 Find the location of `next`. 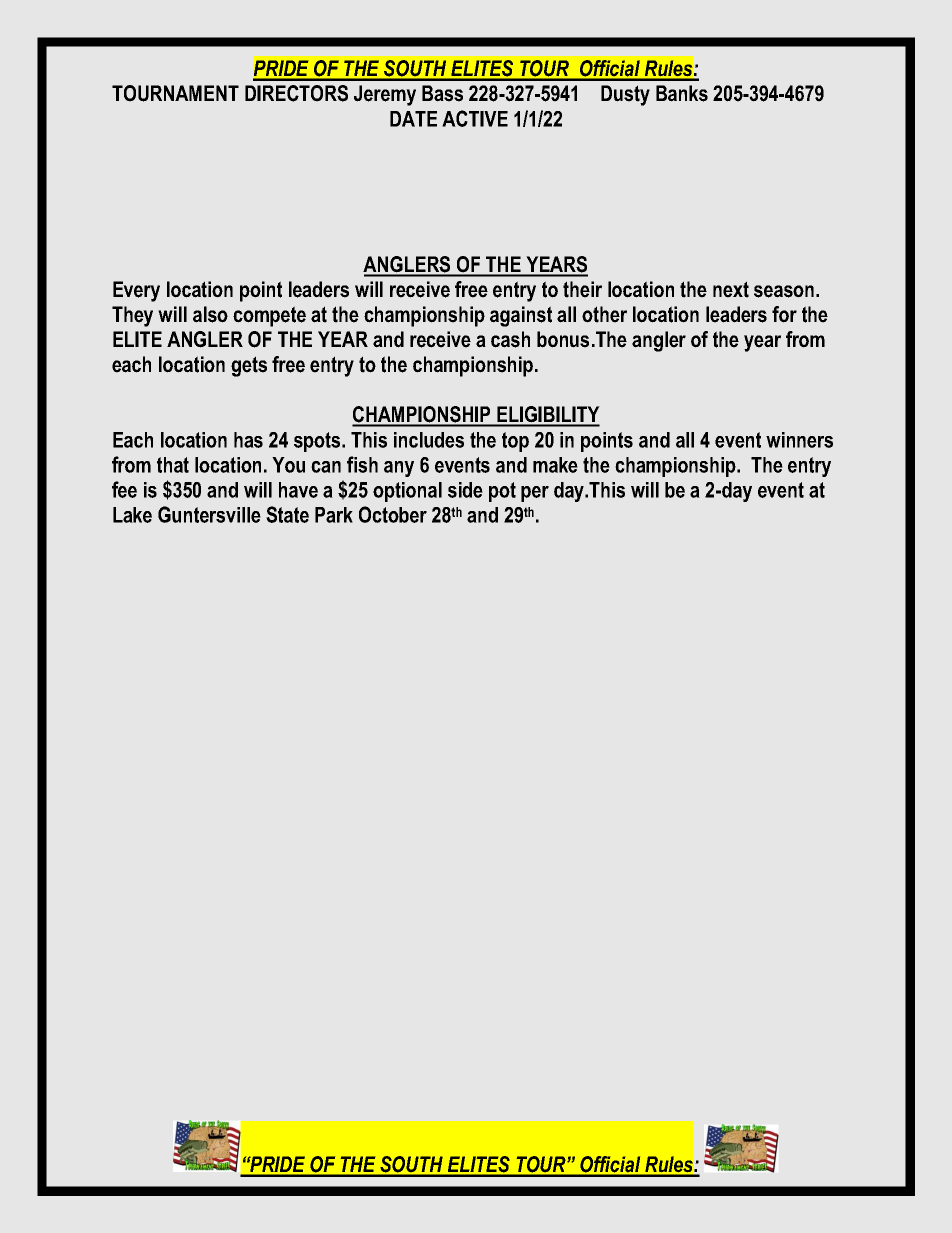

next is located at coordinates (731, 289).
